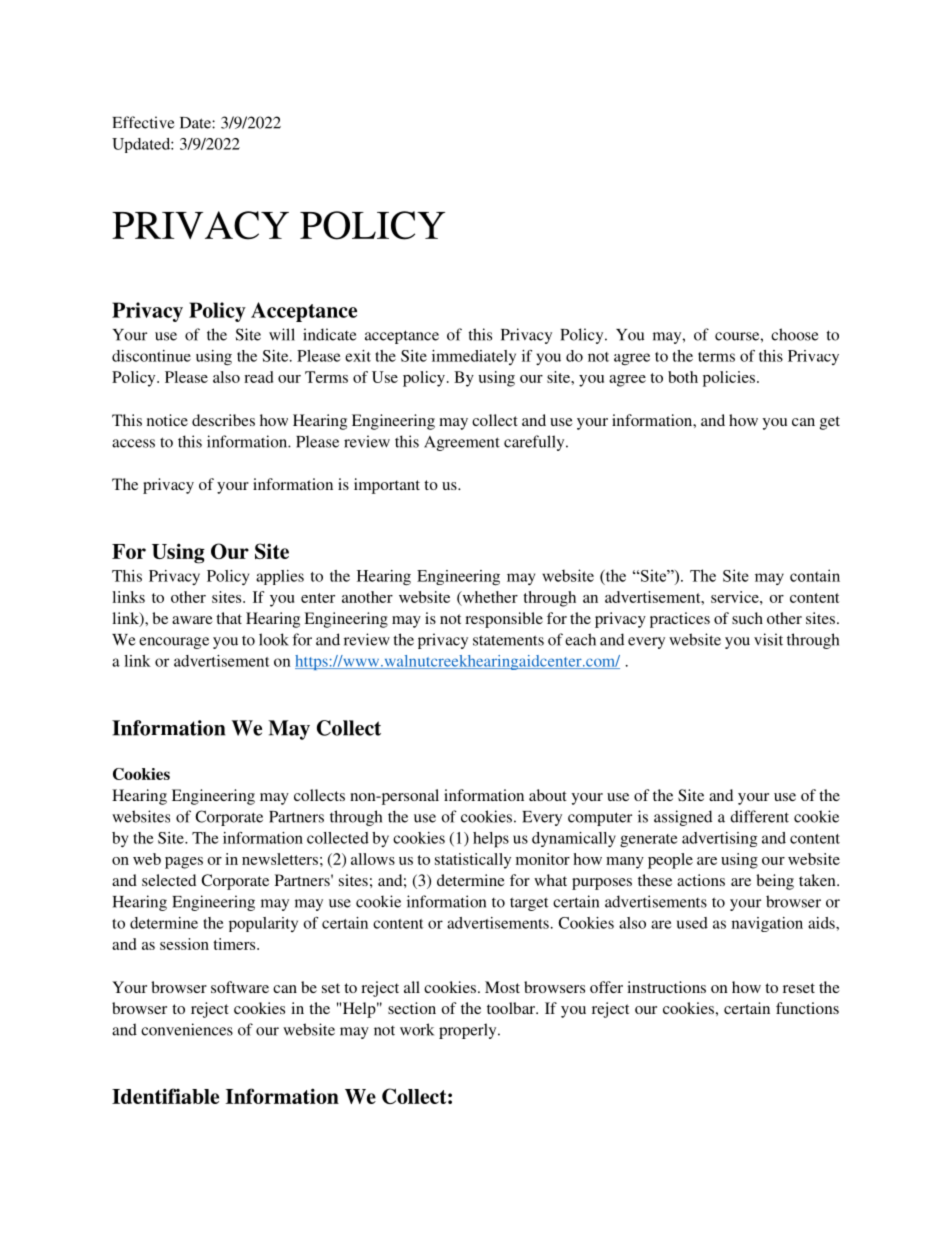 The image size is (952, 1233). What do you see at coordinates (184, 863) in the page?
I see `pages` at bounding box center [184, 863].
